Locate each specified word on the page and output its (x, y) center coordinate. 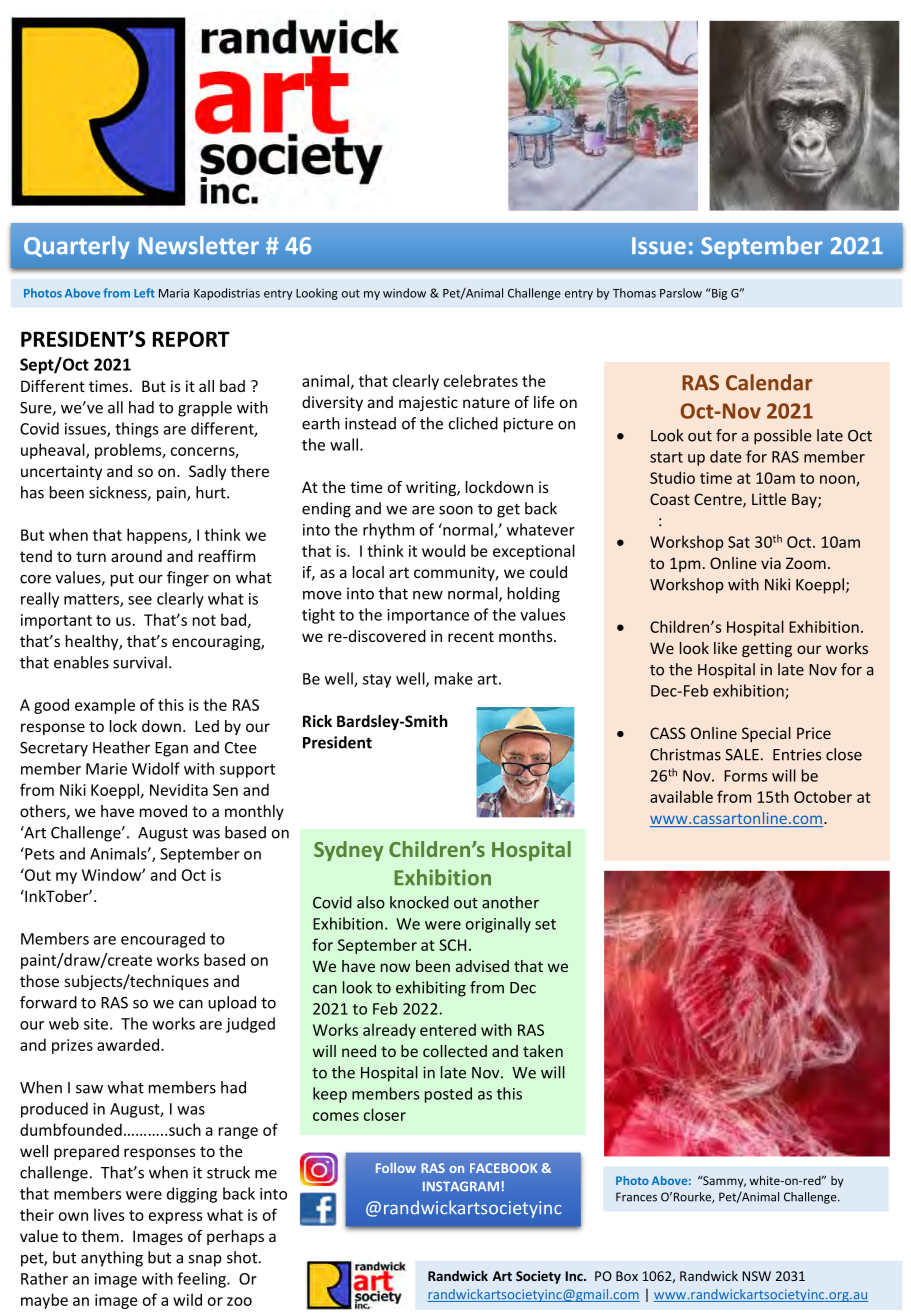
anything (112, 1259)
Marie (106, 769)
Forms (745, 776)
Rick (317, 721)
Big (718, 294)
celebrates (480, 380)
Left (144, 293)
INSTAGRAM (461, 1186)
